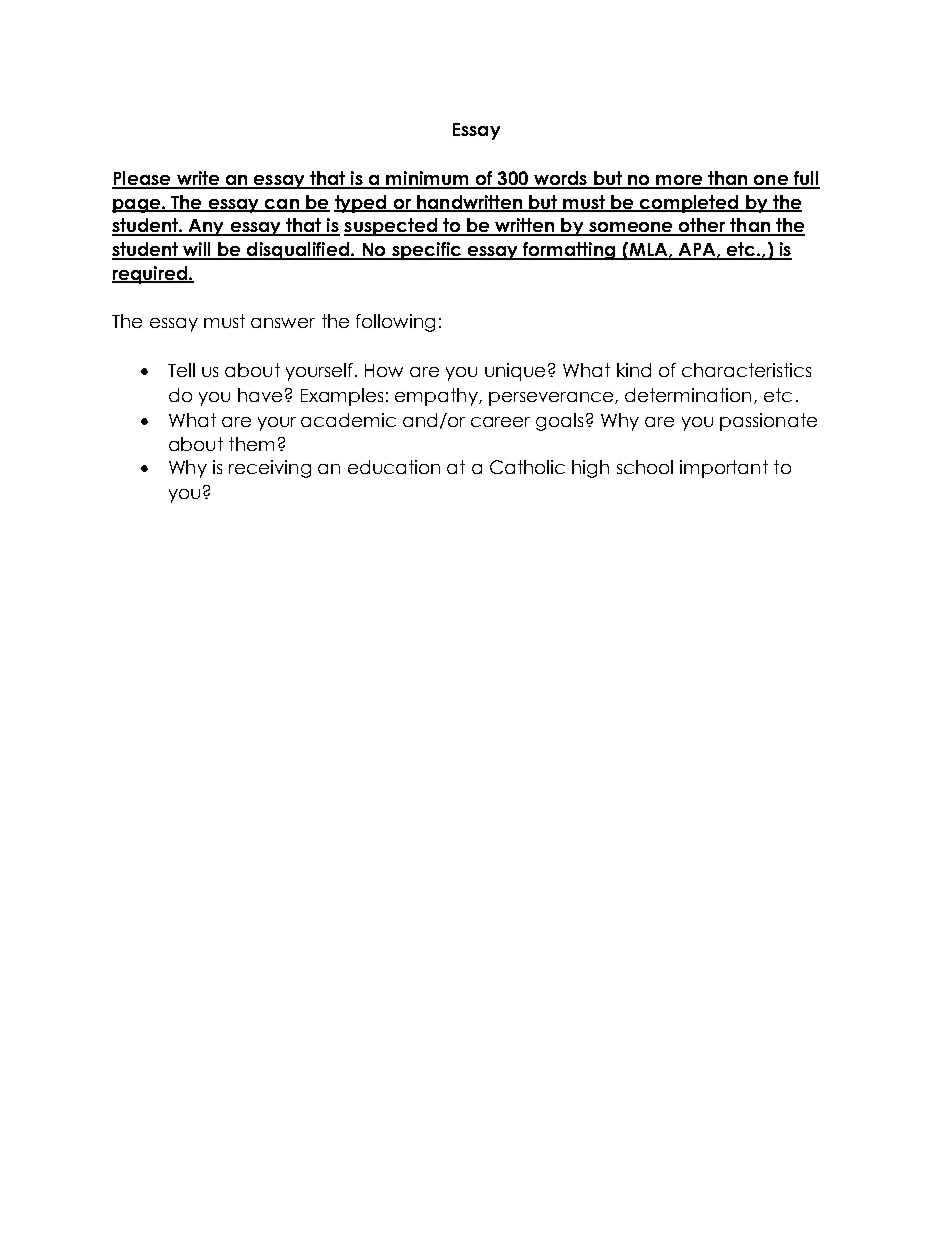  I want to click on other, so click(702, 226).
